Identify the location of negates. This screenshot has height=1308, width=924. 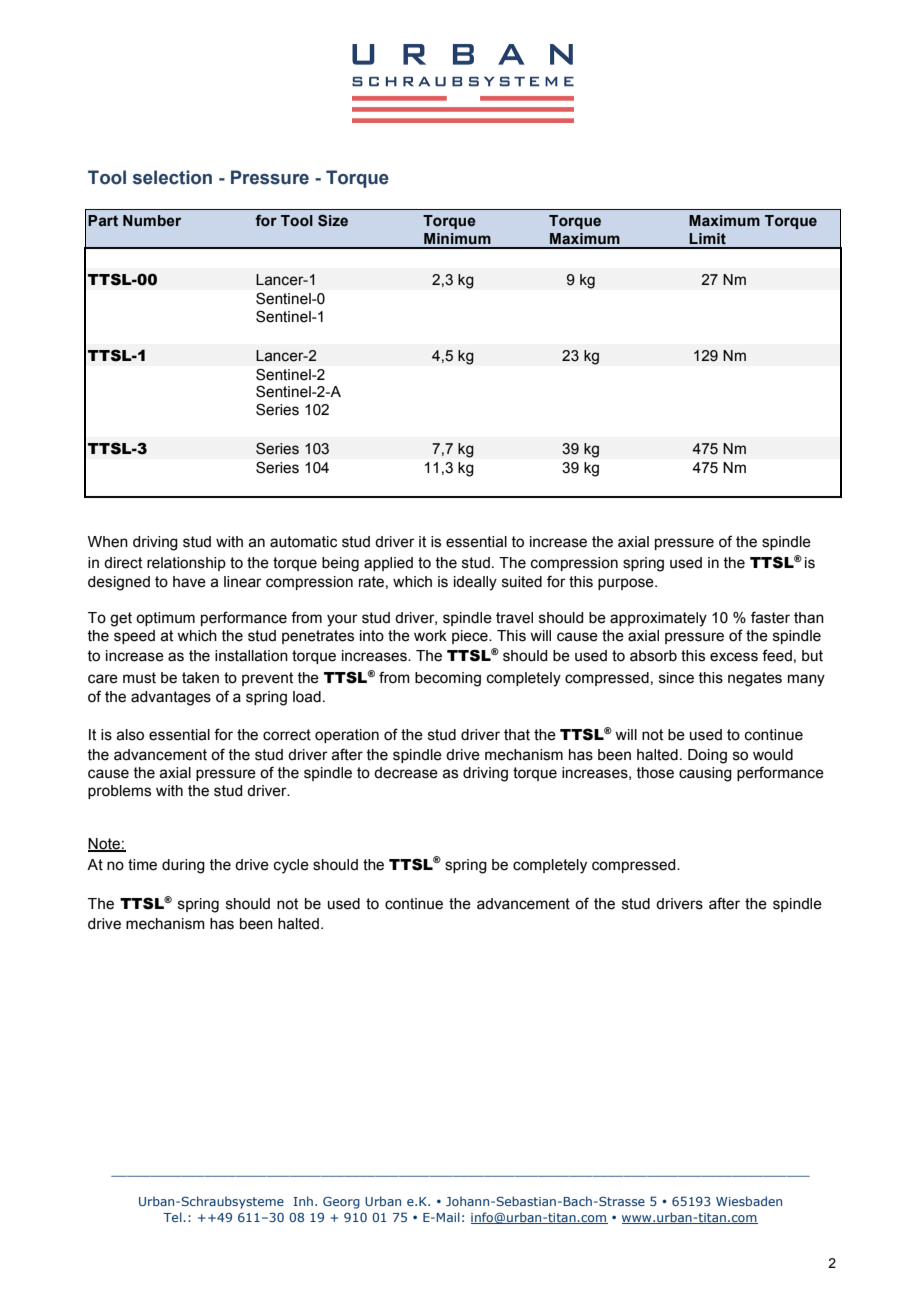
(755, 679).
